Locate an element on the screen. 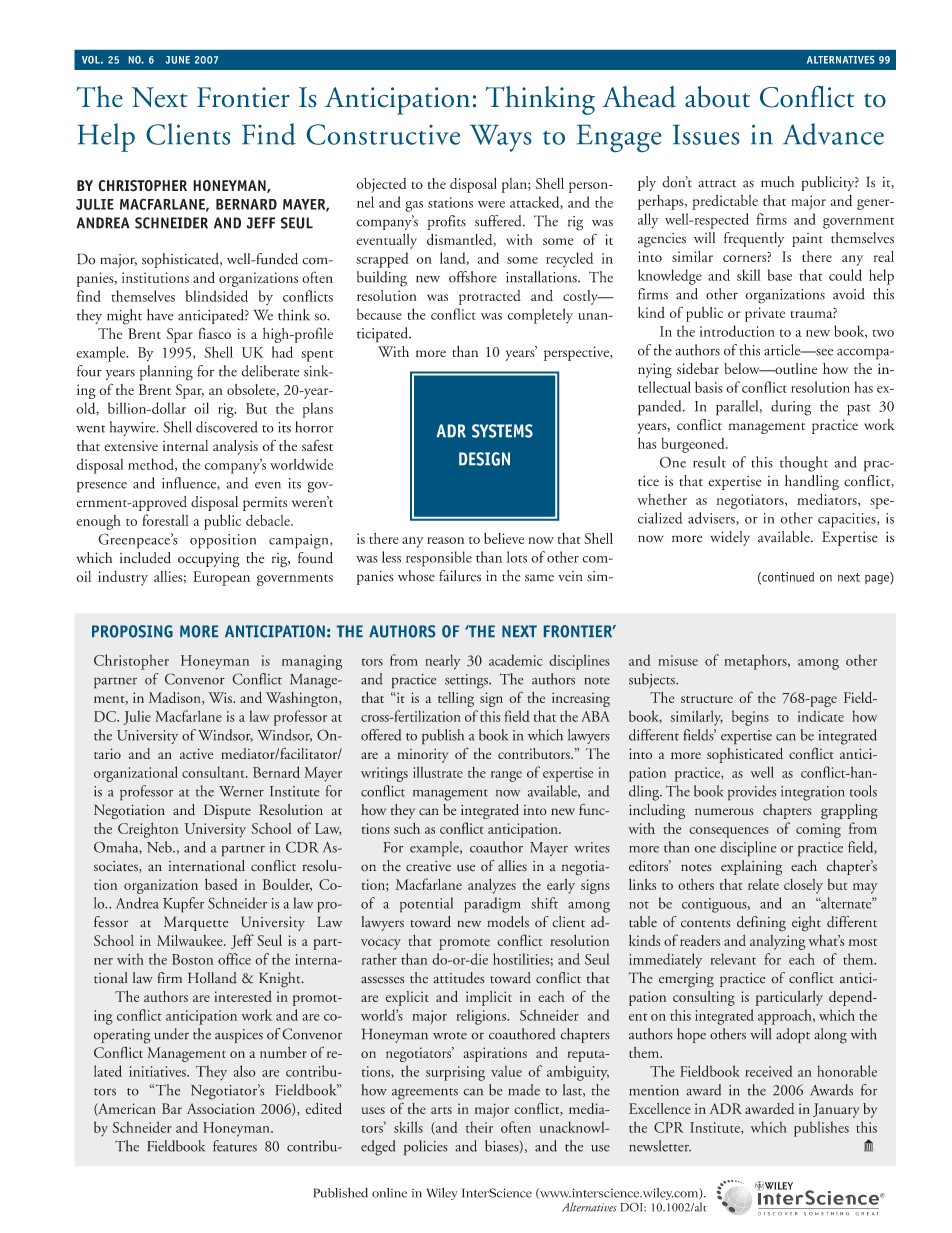  thought is located at coordinates (804, 464).
